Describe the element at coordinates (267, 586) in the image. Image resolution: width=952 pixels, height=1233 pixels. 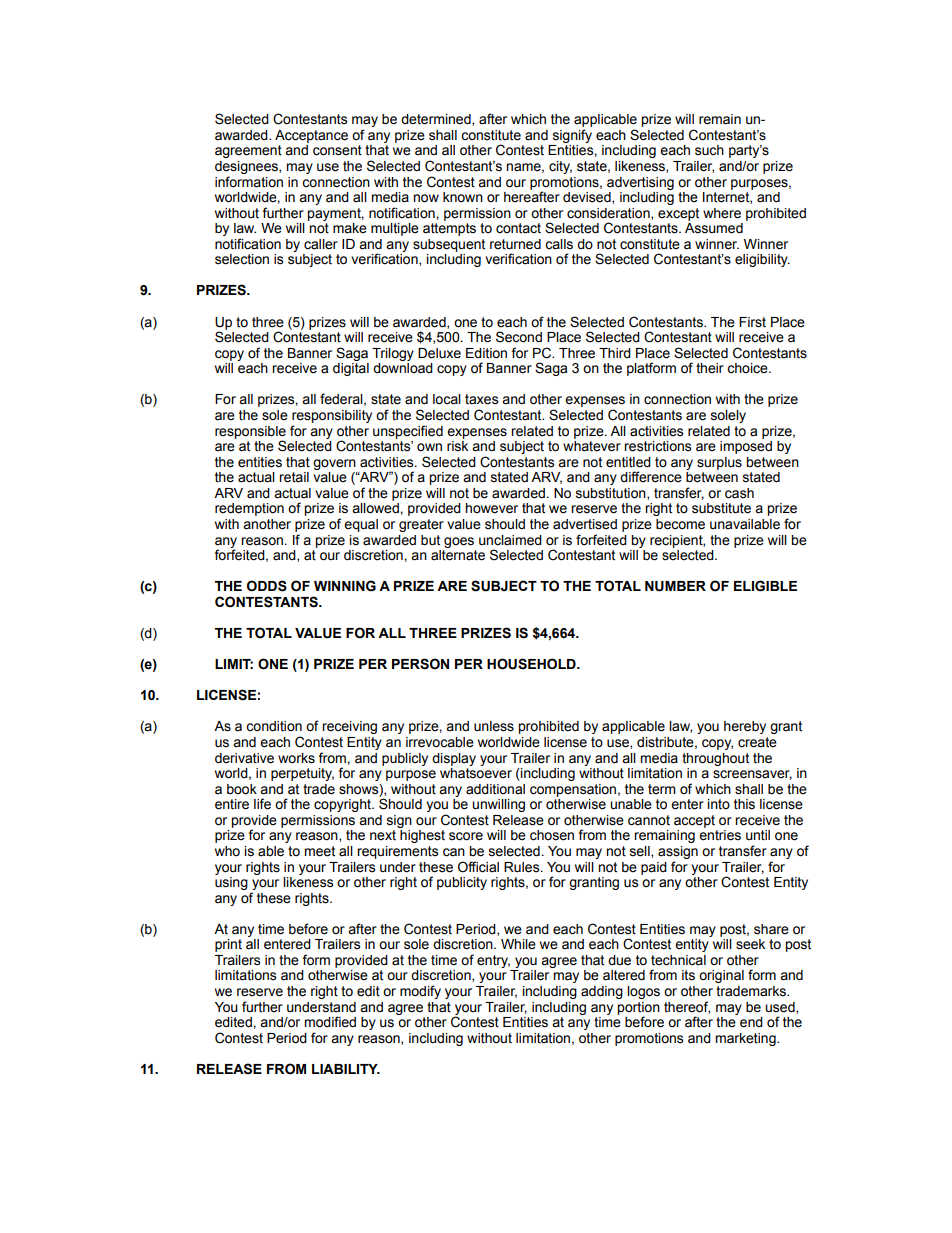
I see `ODDS` at that location.
